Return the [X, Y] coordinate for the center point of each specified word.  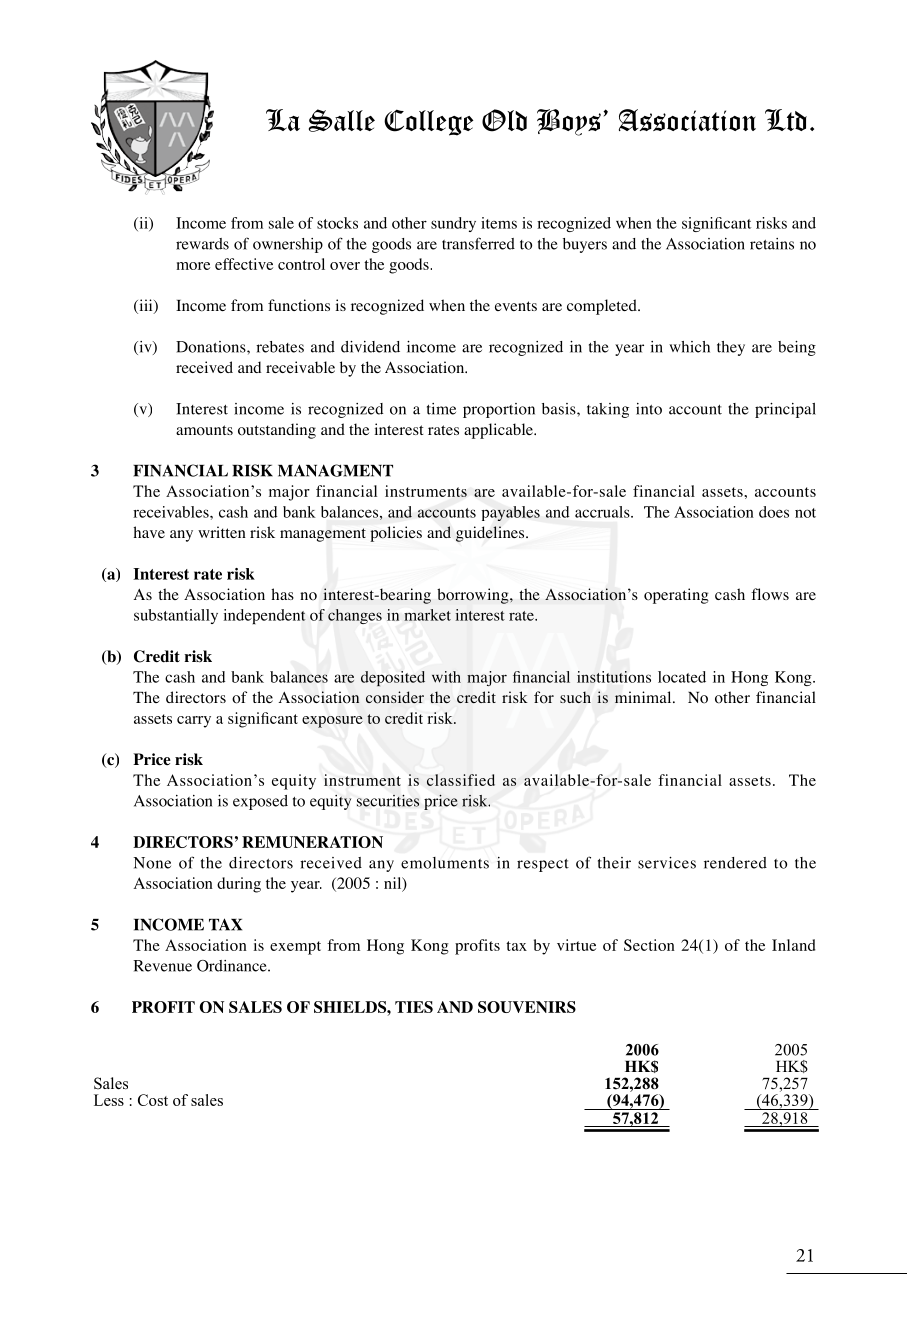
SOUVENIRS [527, 1007]
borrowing [474, 596]
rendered [735, 863]
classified [461, 780]
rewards [202, 244]
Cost [153, 1100]
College [429, 122]
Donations [212, 347]
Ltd [786, 120]
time [441, 409]
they [731, 348]
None [152, 863]
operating [676, 596]
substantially [176, 616]
